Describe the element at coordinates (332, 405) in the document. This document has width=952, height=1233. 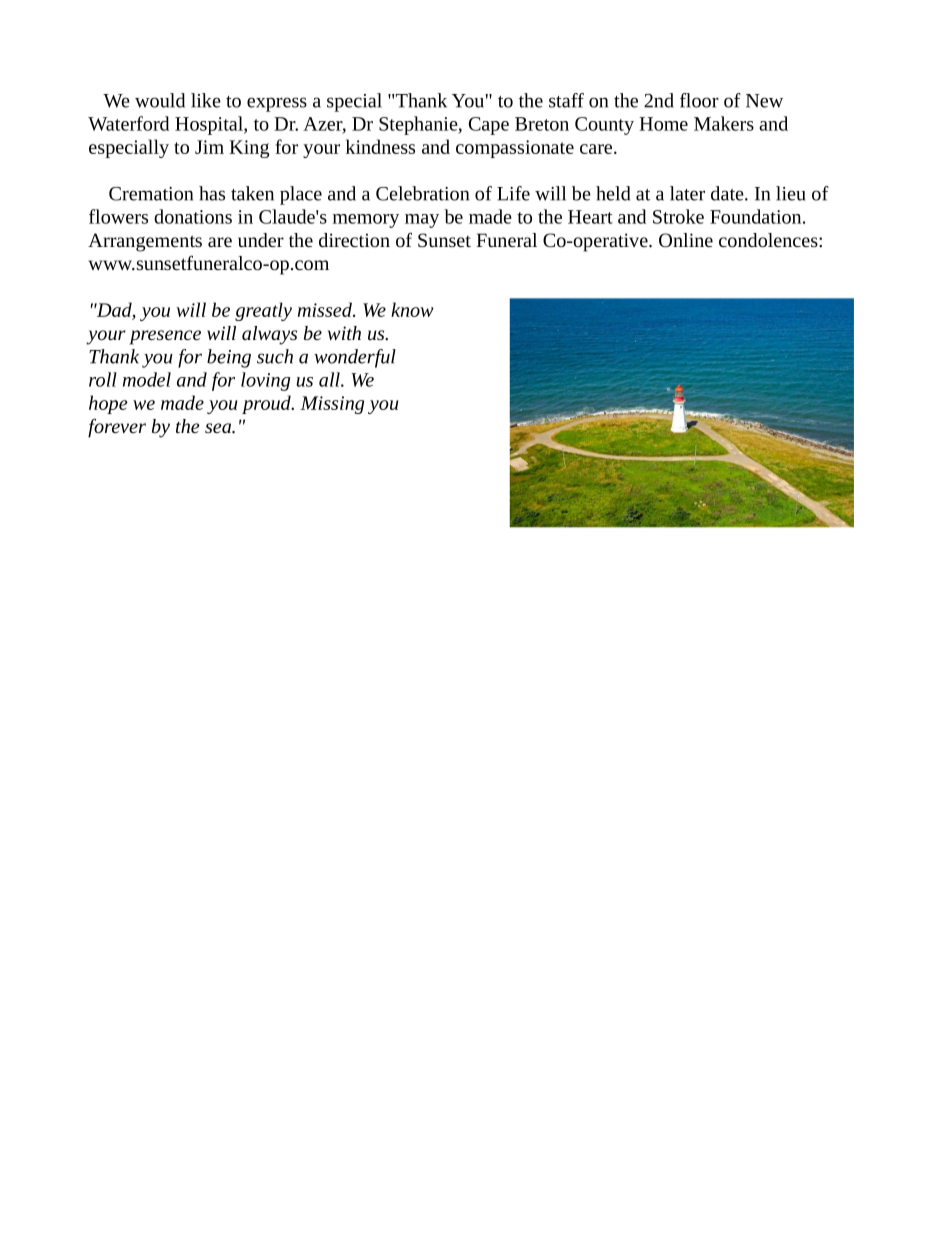
I see `Missing` at that location.
